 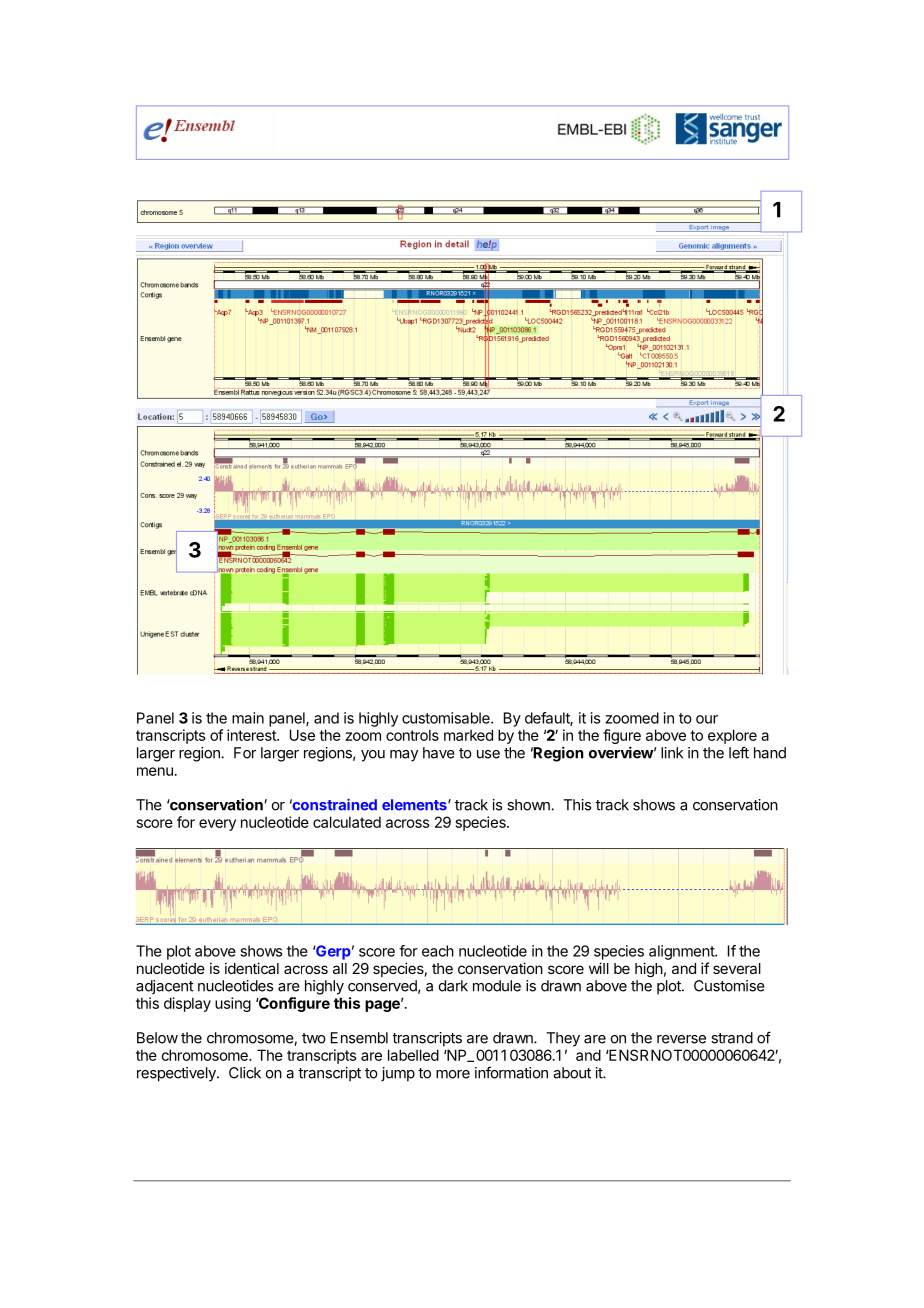 What do you see at coordinates (672, 753) in the screenshot?
I see `link` at bounding box center [672, 753].
